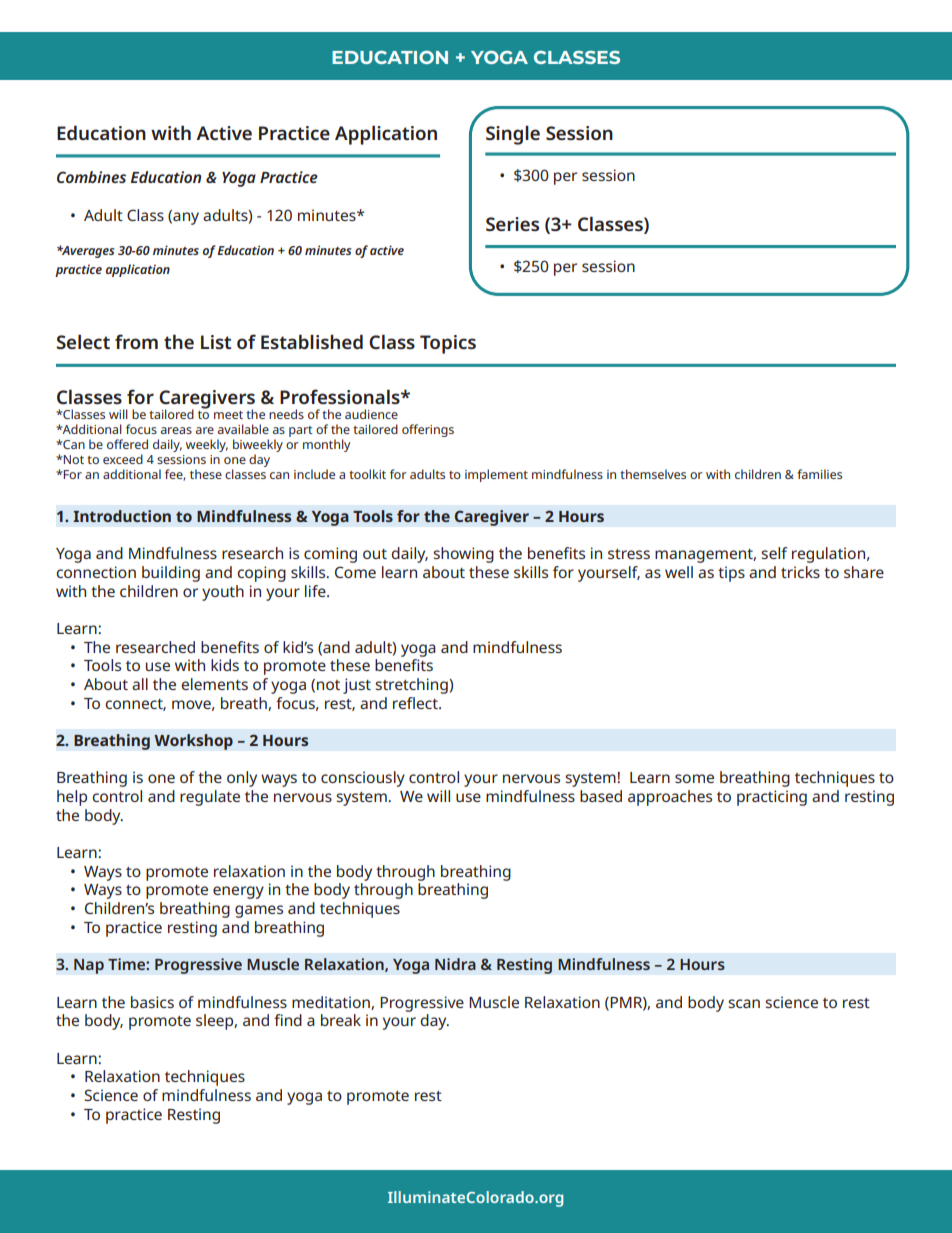 Image resolution: width=952 pixels, height=1233 pixels. Describe the element at coordinates (463, 555) in the screenshot. I see `showing` at that location.
